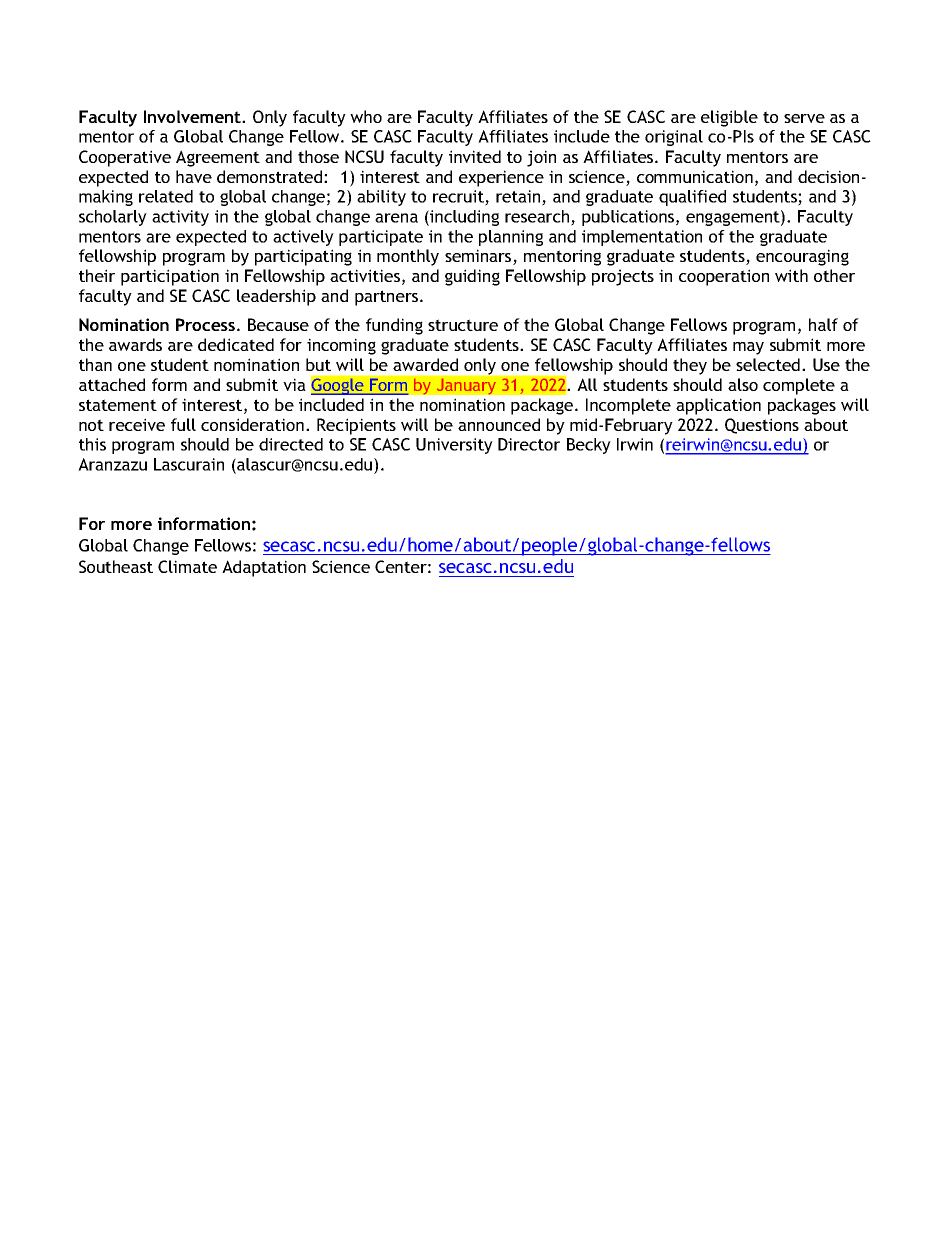 The height and width of the page is (1233, 952). What do you see at coordinates (511, 238) in the page?
I see `planning` at bounding box center [511, 238].
